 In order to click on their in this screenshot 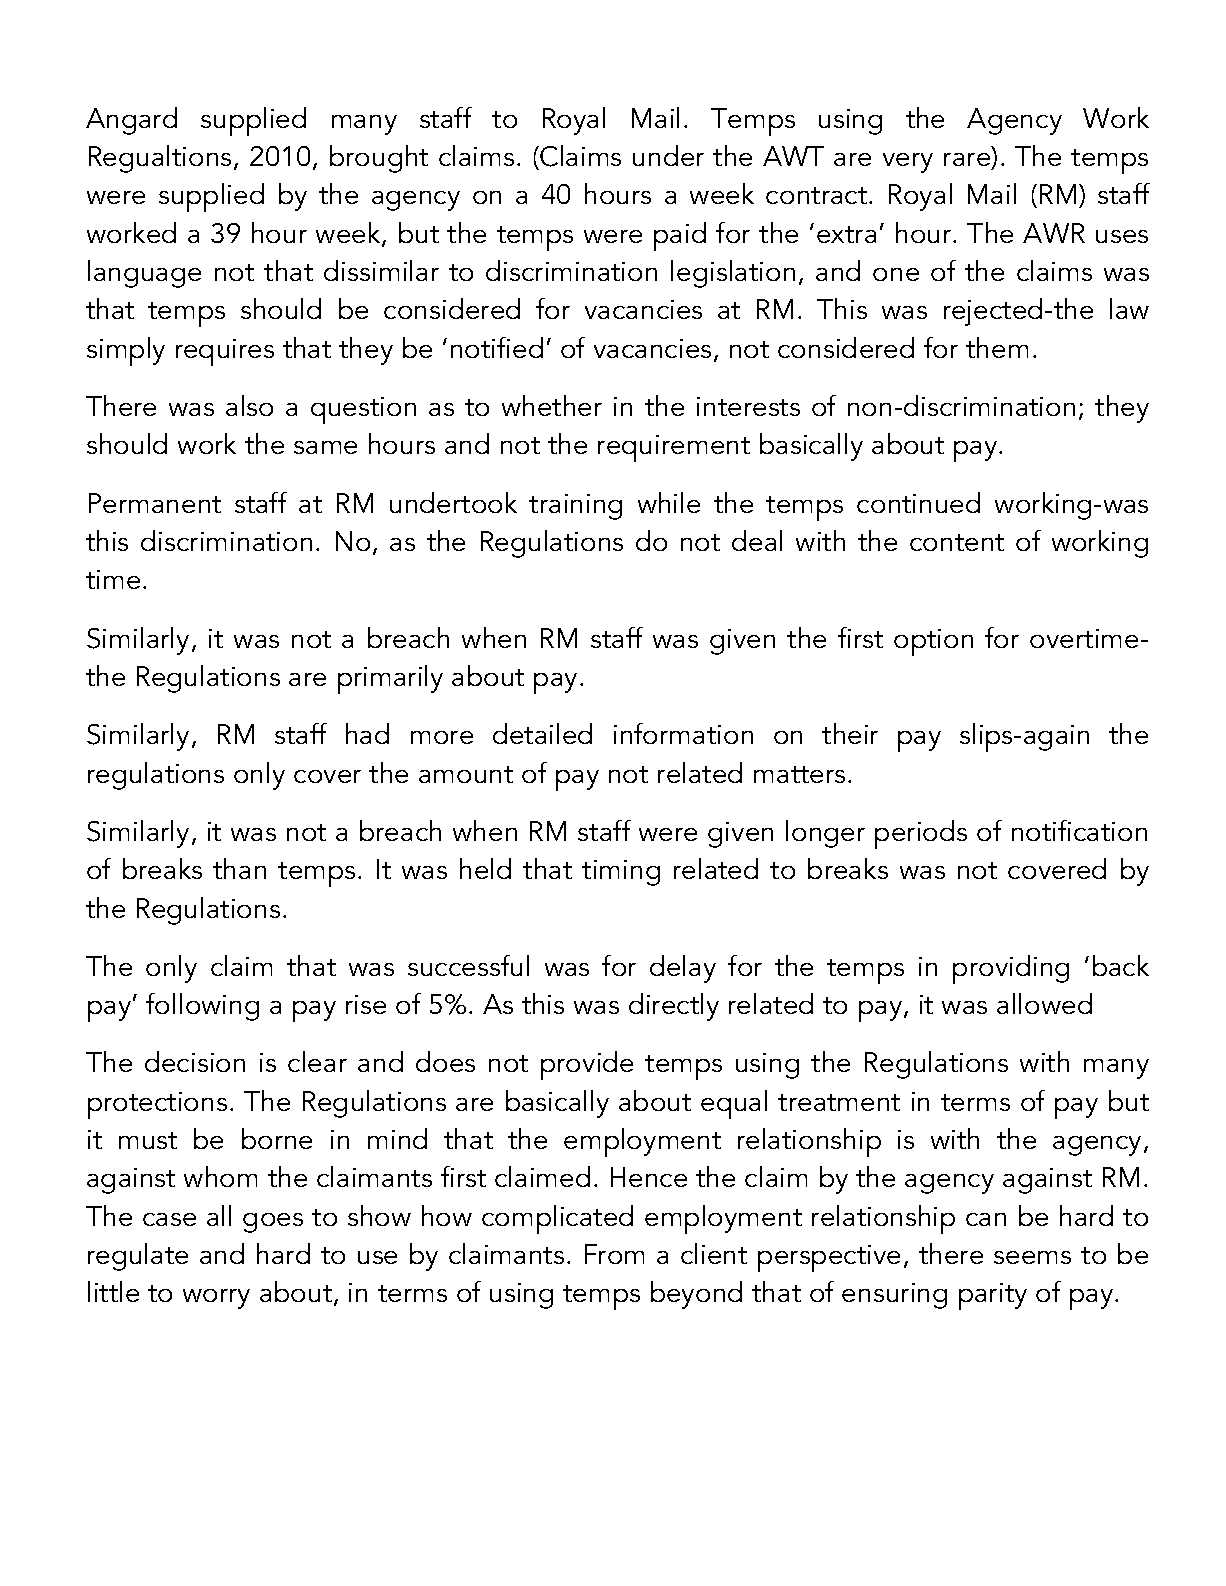, I will do `click(850, 733)`.
